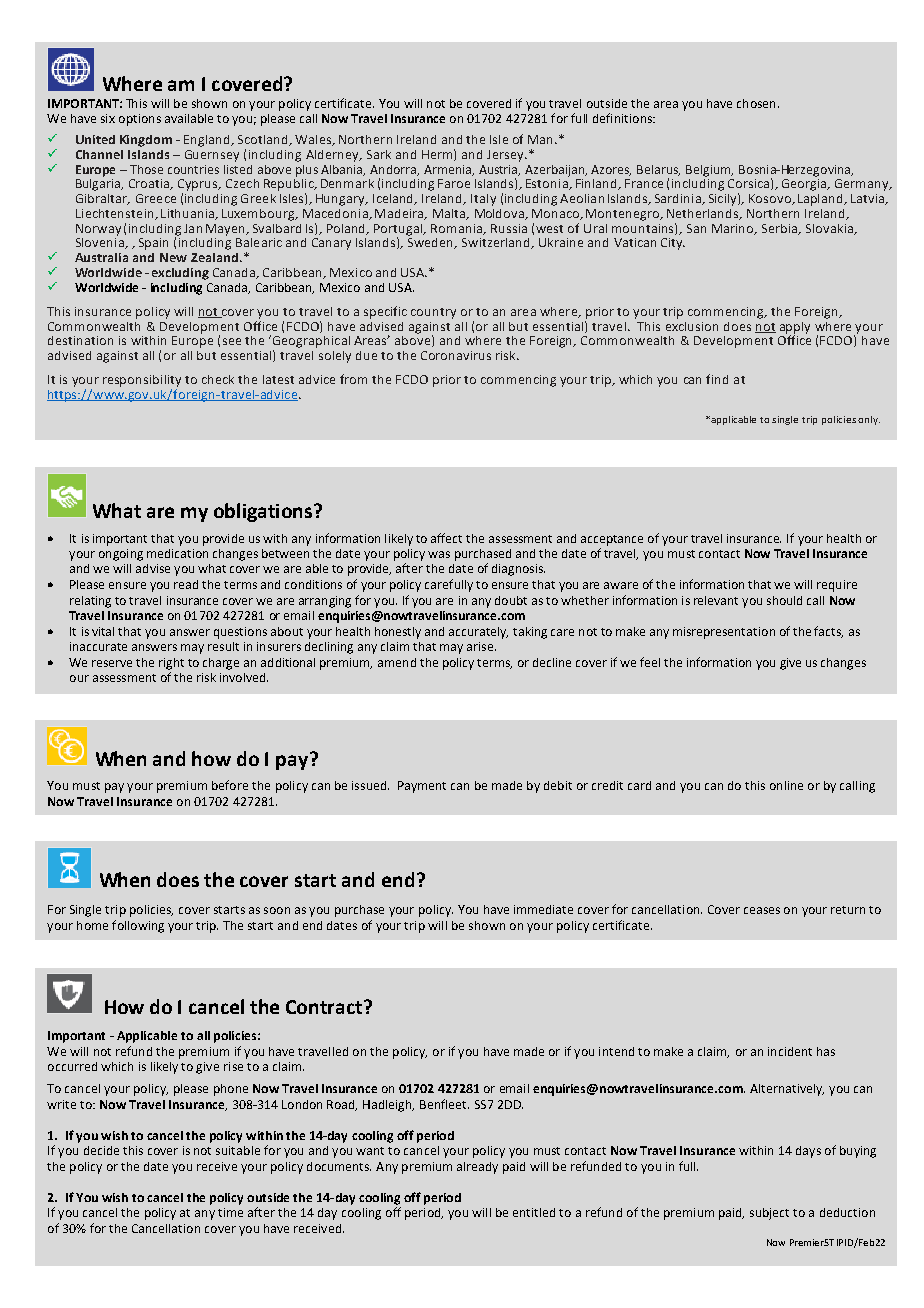  I want to click on Jersey, so click(506, 156).
